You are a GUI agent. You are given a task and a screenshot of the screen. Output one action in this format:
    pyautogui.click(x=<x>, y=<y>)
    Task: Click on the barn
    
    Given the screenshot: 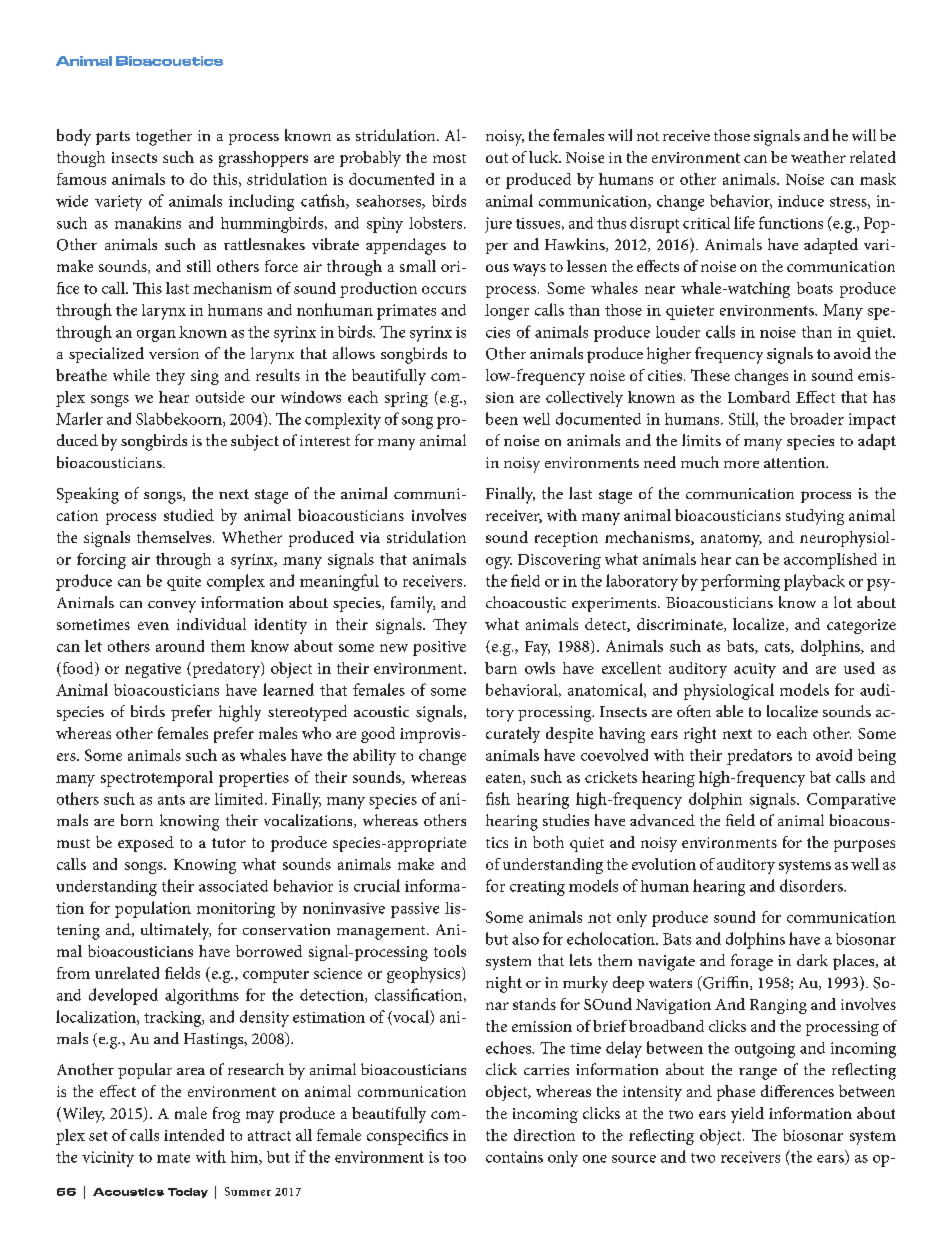 What is the action you would take?
    pyautogui.click(x=501, y=668)
